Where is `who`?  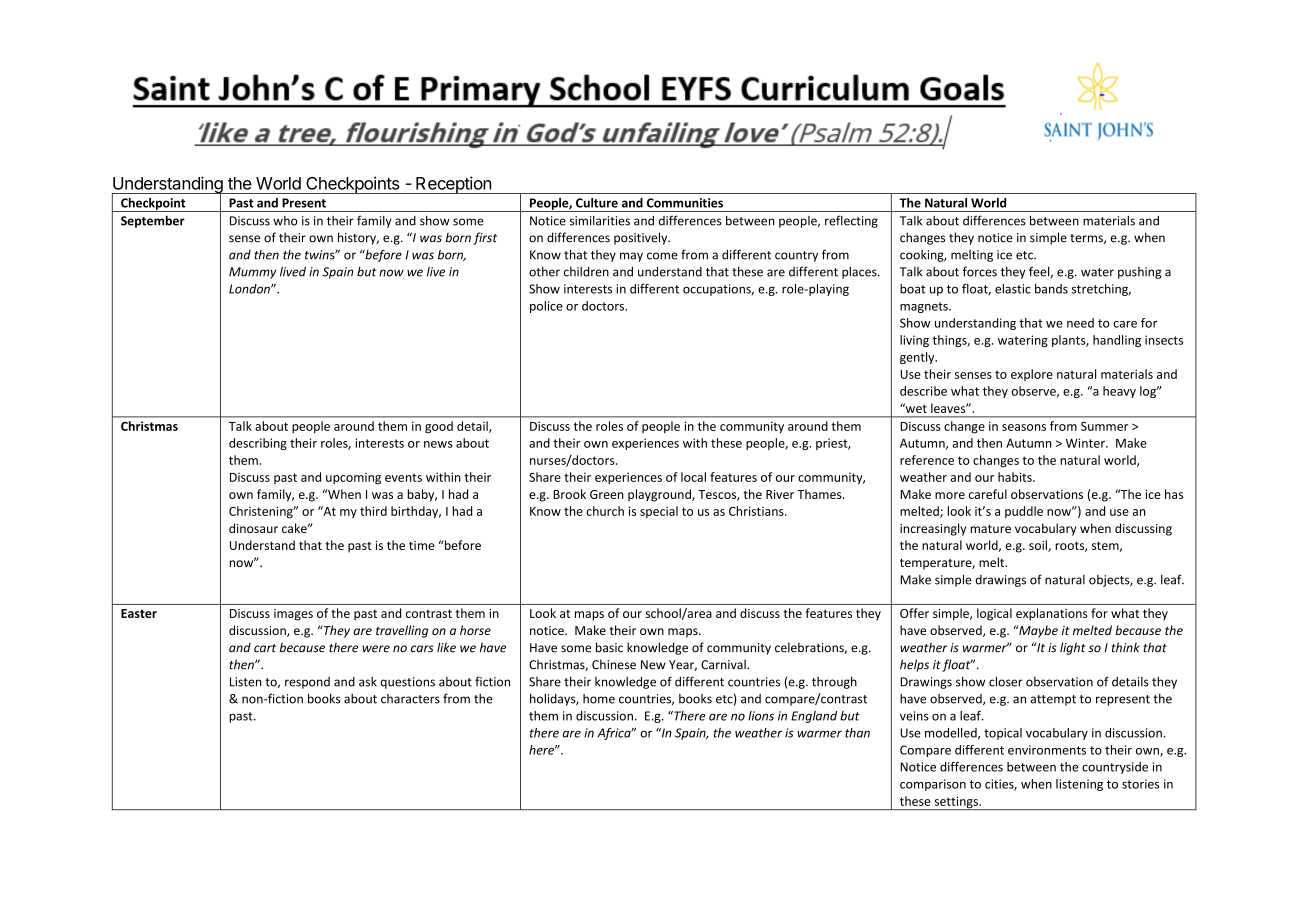
who is located at coordinates (285, 221).
